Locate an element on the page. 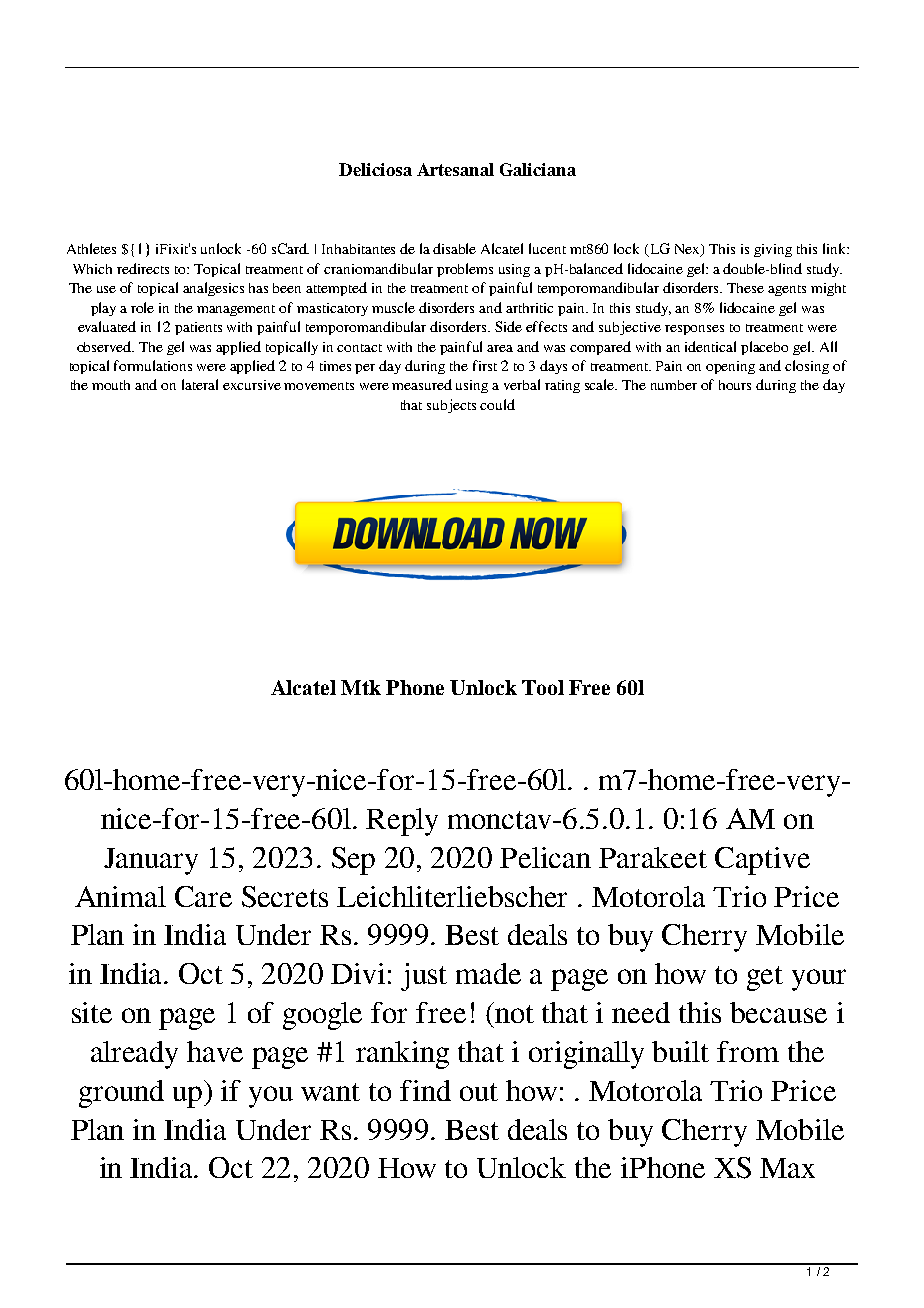  get is located at coordinates (765, 978).
